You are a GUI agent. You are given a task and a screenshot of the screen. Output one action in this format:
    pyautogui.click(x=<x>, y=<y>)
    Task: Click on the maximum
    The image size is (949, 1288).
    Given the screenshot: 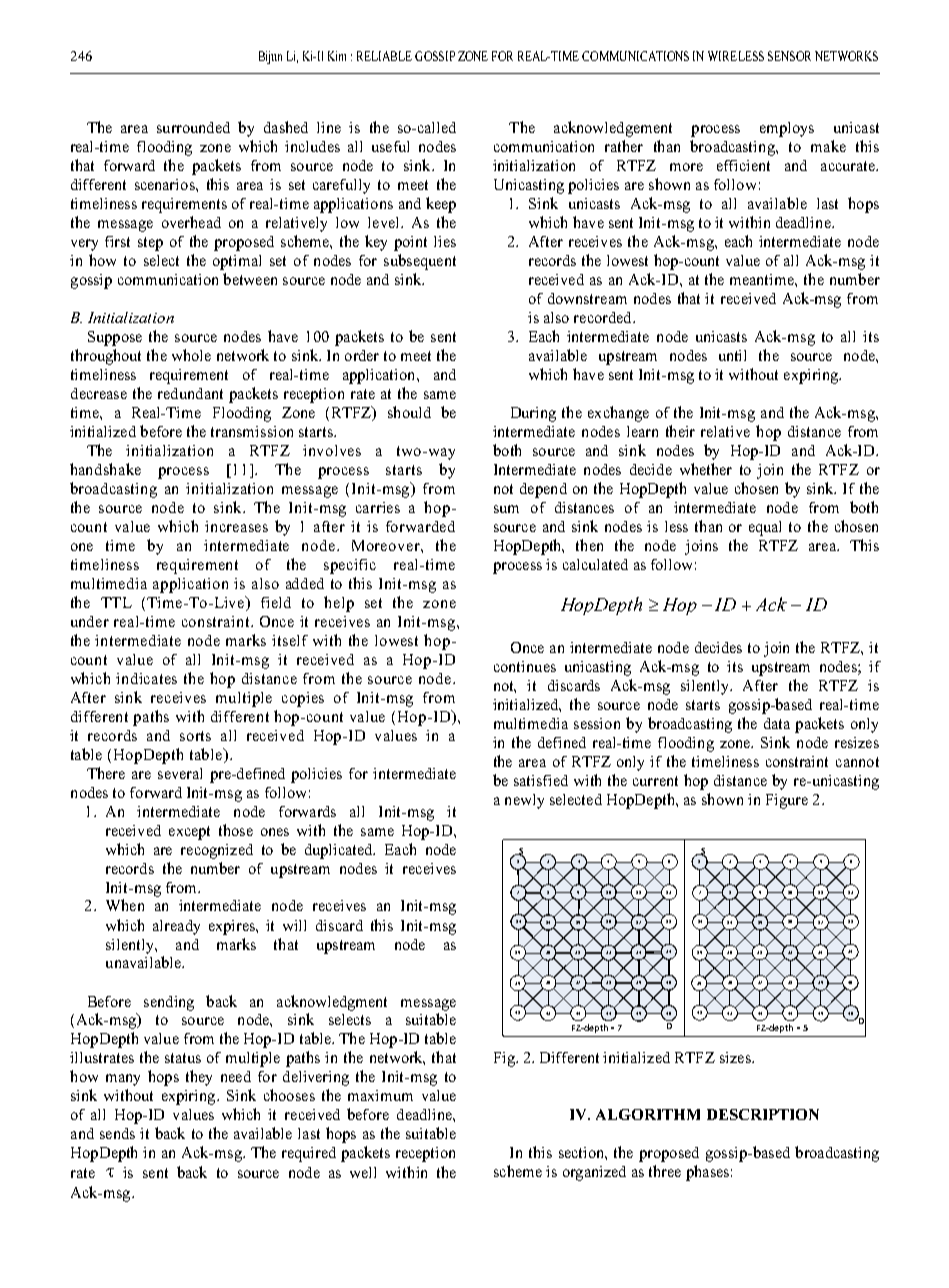 What is the action you would take?
    pyautogui.click(x=380, y=1095)
